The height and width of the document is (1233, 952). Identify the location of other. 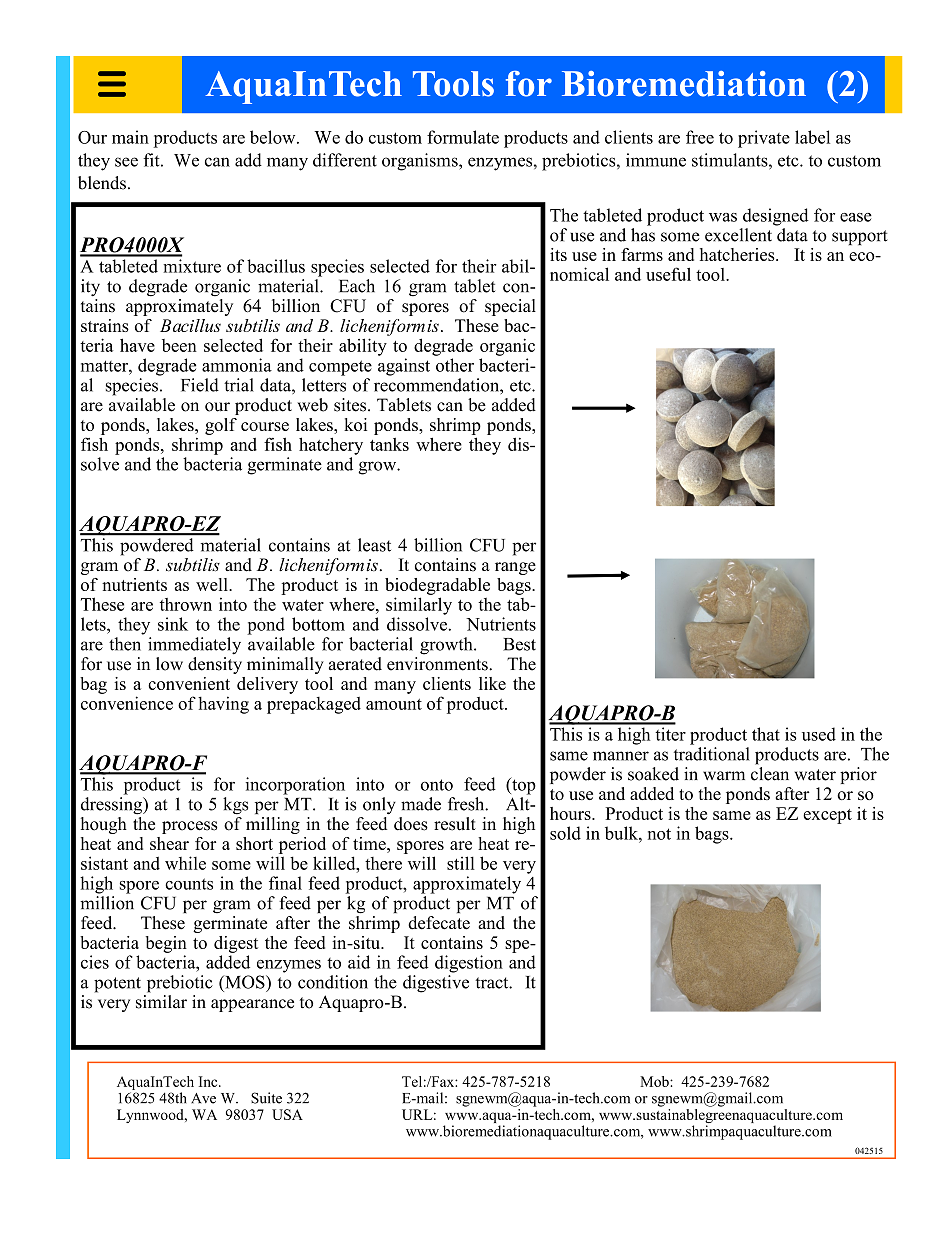
(455, 365).
